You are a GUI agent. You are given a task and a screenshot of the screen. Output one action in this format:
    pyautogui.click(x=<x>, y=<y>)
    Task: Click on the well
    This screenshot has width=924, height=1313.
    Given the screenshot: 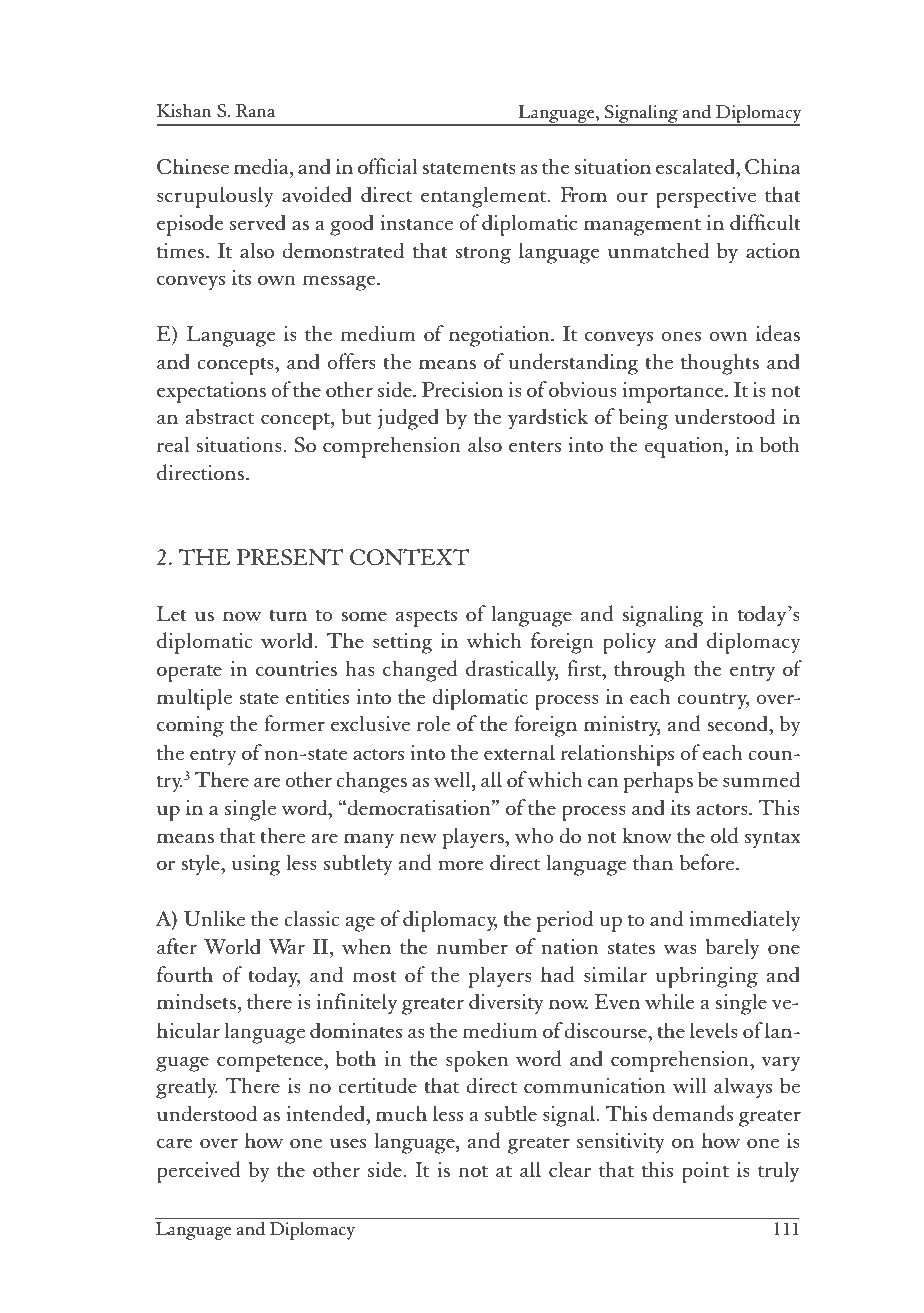 What is the action you would take?
    pyautogui.click(x=453, y=779)
